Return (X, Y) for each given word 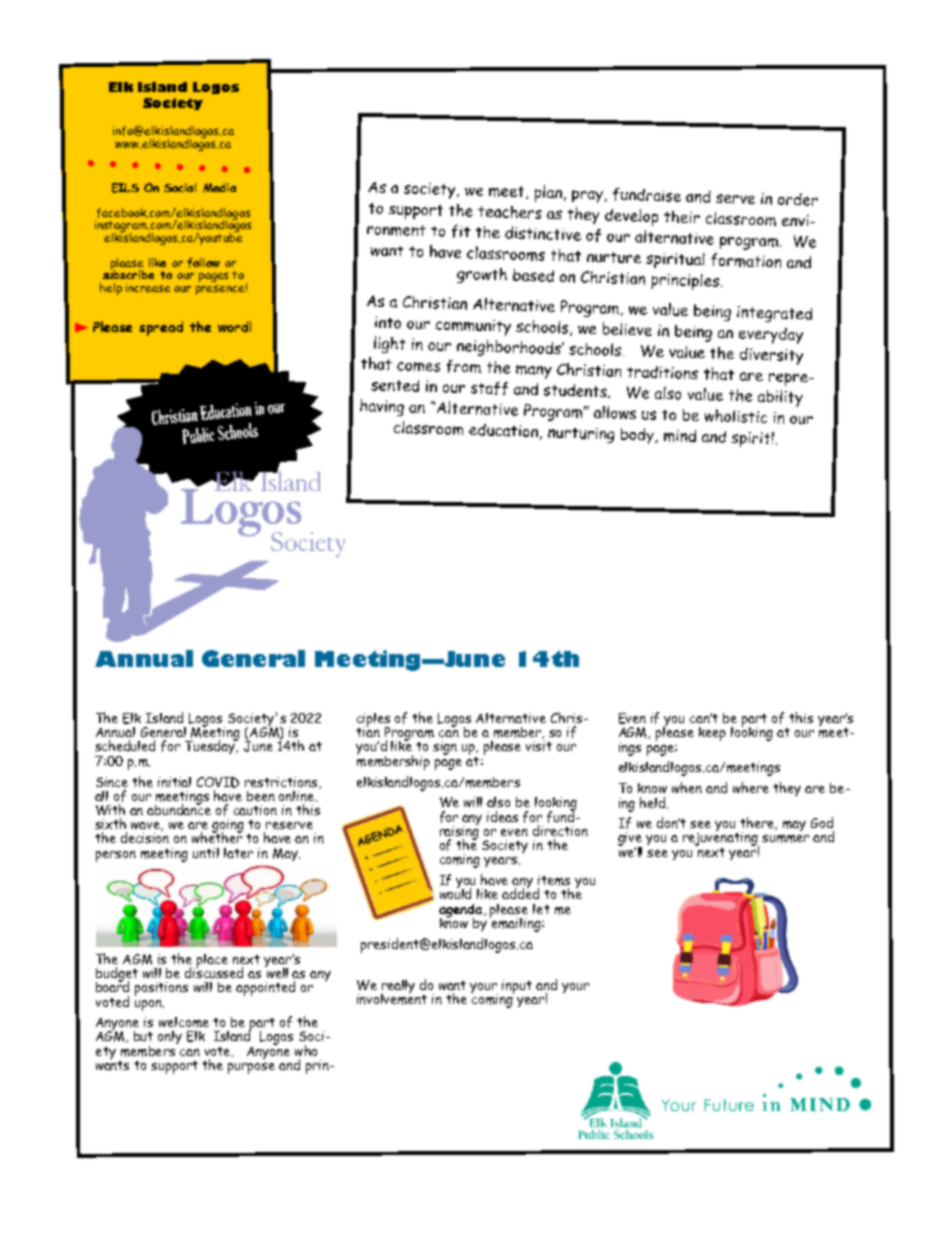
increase (148, 287)
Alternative (511, 718)
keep (712, 734)
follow (203, 263)
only (170, 1037)
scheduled (125, 745)
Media (219, 187)
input (517, 987)
